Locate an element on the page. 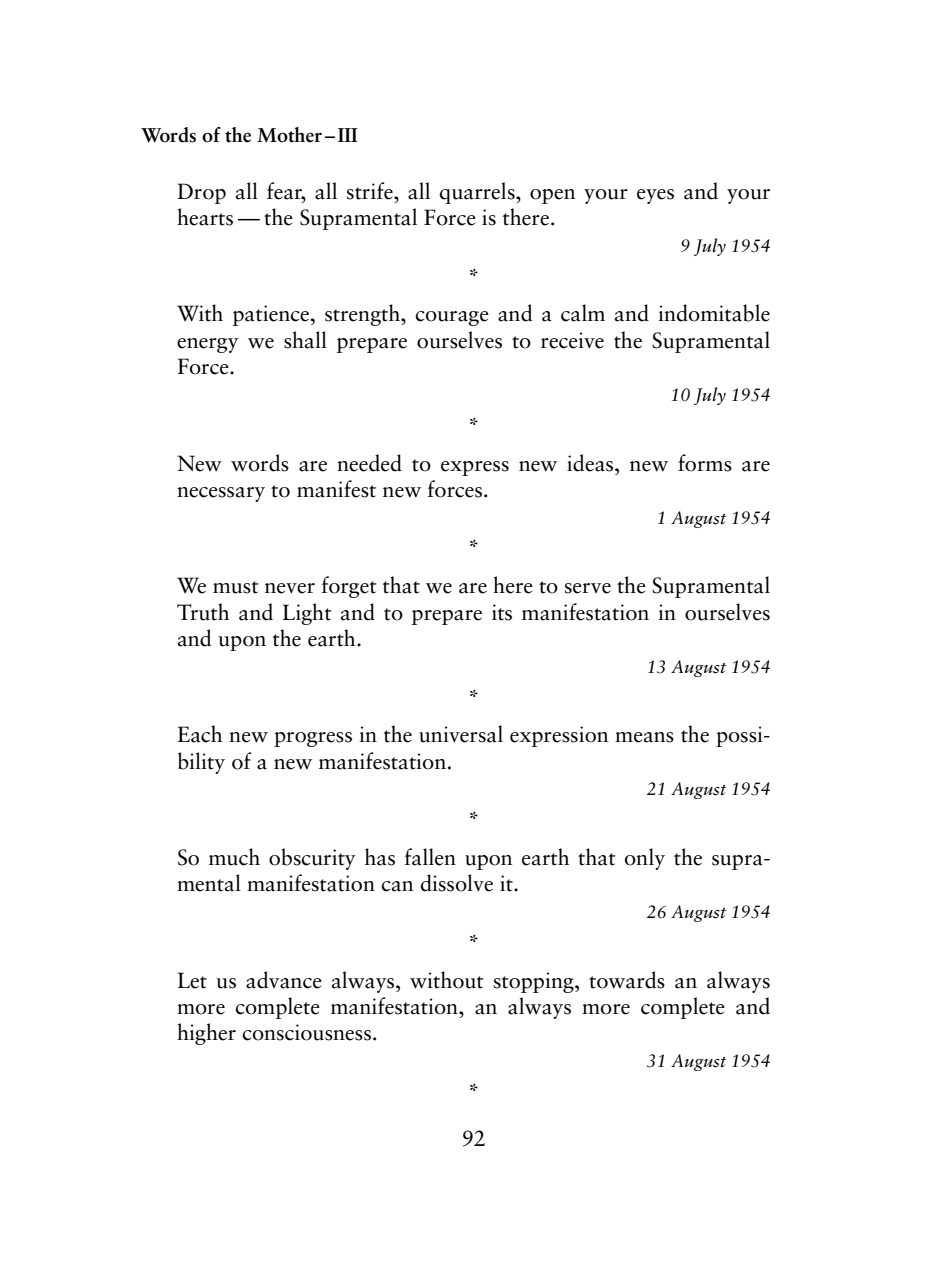 The width and height of the page is (930, 1288). forms is located at coordinates (705, 463).
